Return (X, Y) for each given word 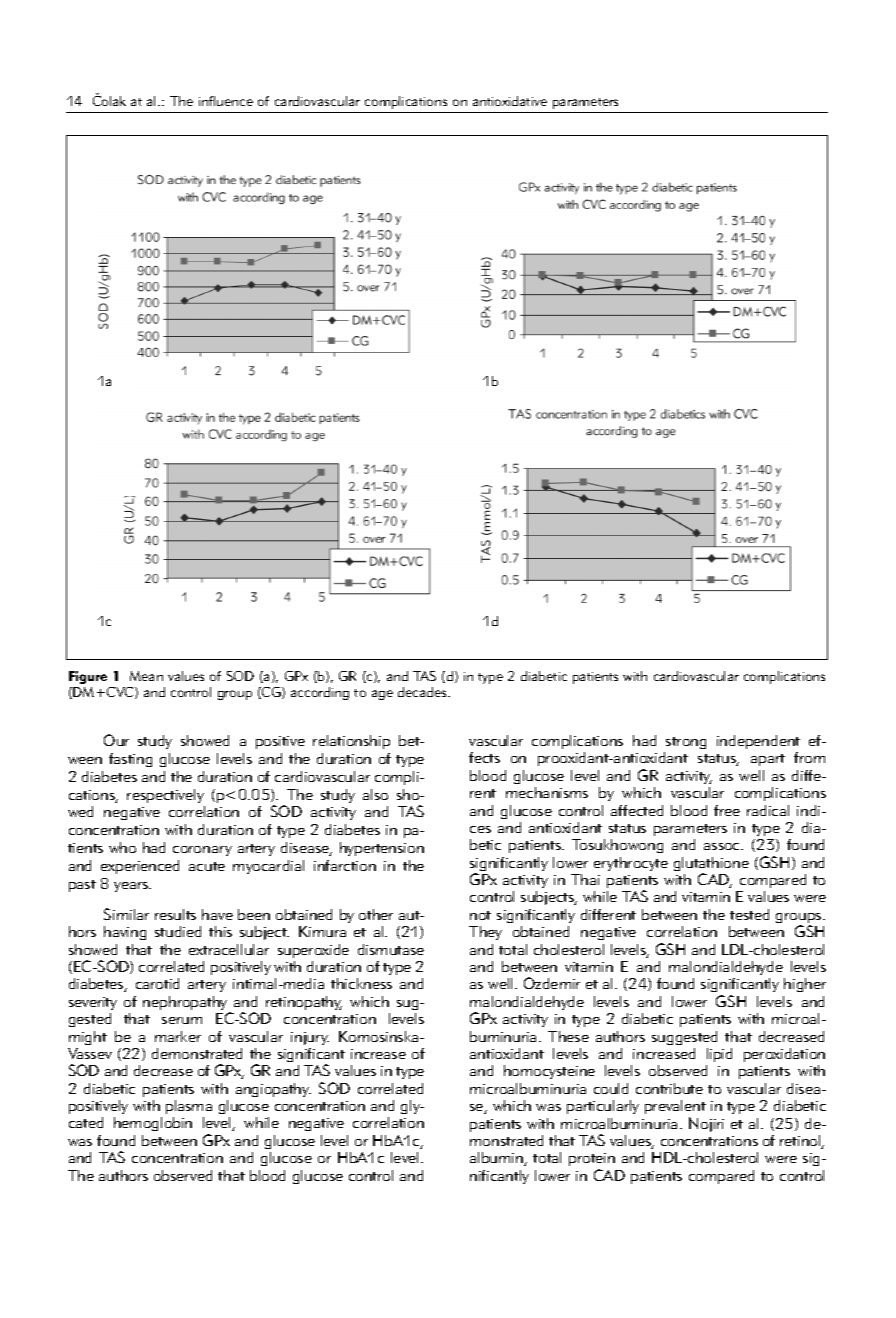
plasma (189, 1107)
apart (768, 760)
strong (686, 743)
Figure (88, 677)
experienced (140, 867)
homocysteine (549, 1072)
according (320, 693)
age (382, 695)
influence (226, 101)
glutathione (711, 865)
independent (758, 742)
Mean (146, 676)
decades (423, 692)
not (480, 915)
